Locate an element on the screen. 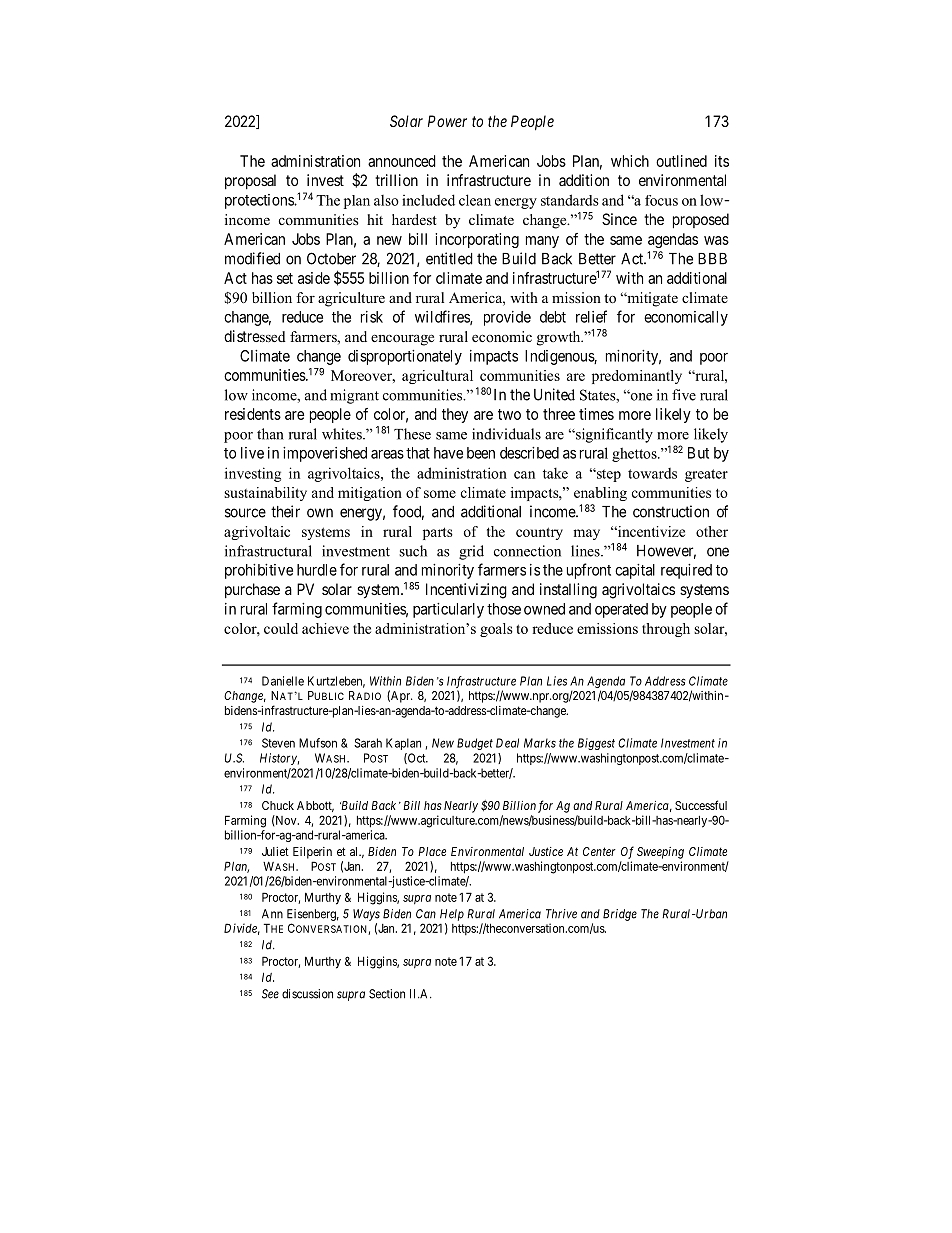 This screenshot has width=952, height=1233. Help is located at coordinates (452, 915).
